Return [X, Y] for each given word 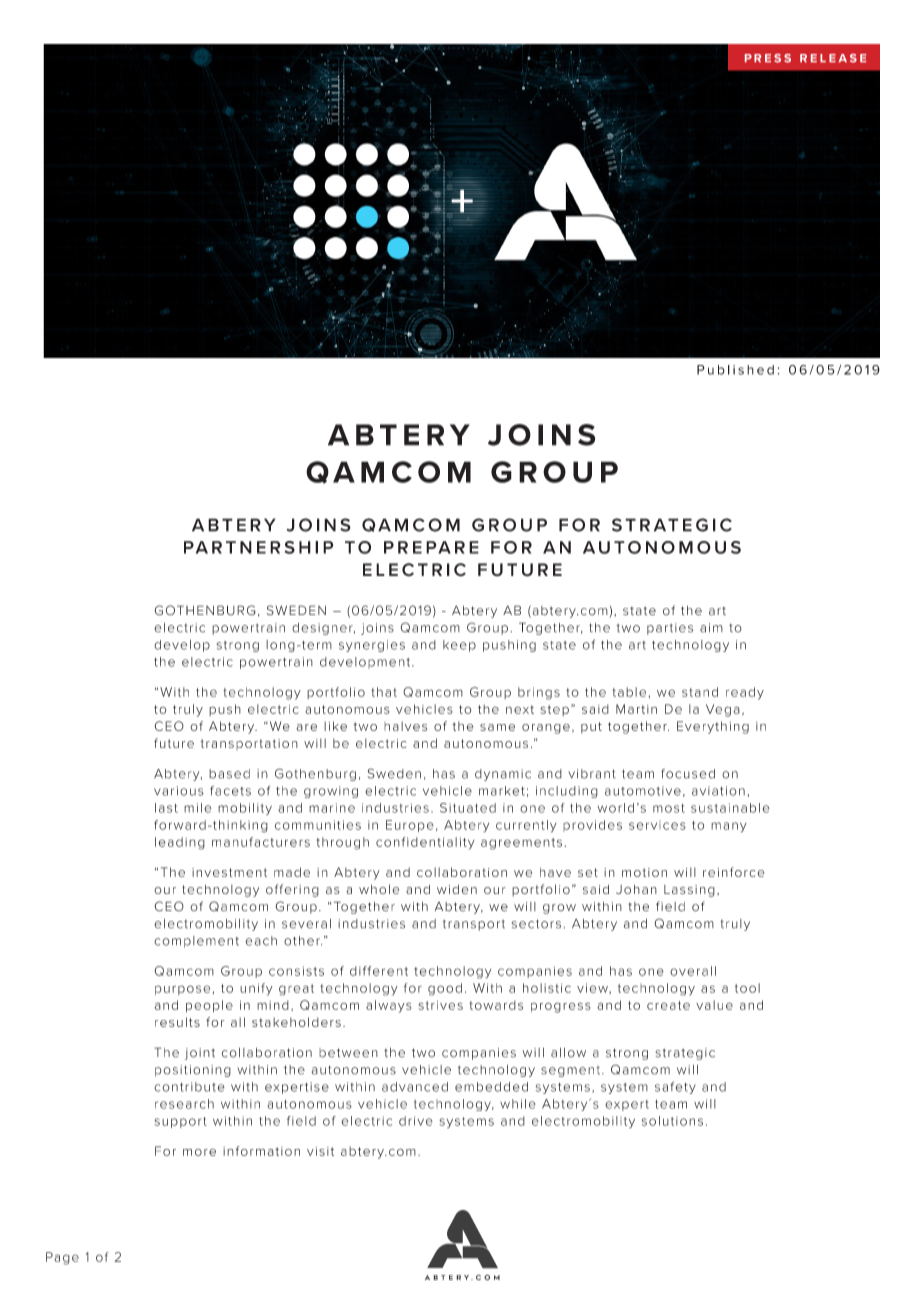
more [199, 1152]
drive [416, 1121]
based [229, 774]
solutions [672, 1121]
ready [745, 693]
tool [747, 988]
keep [459, 646]
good [445, 989]
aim [711, 628]
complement [196, 942]
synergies [372, 646]
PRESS [768, 58]
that [384, 692]
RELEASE [833, 58]
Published [735, 370]
